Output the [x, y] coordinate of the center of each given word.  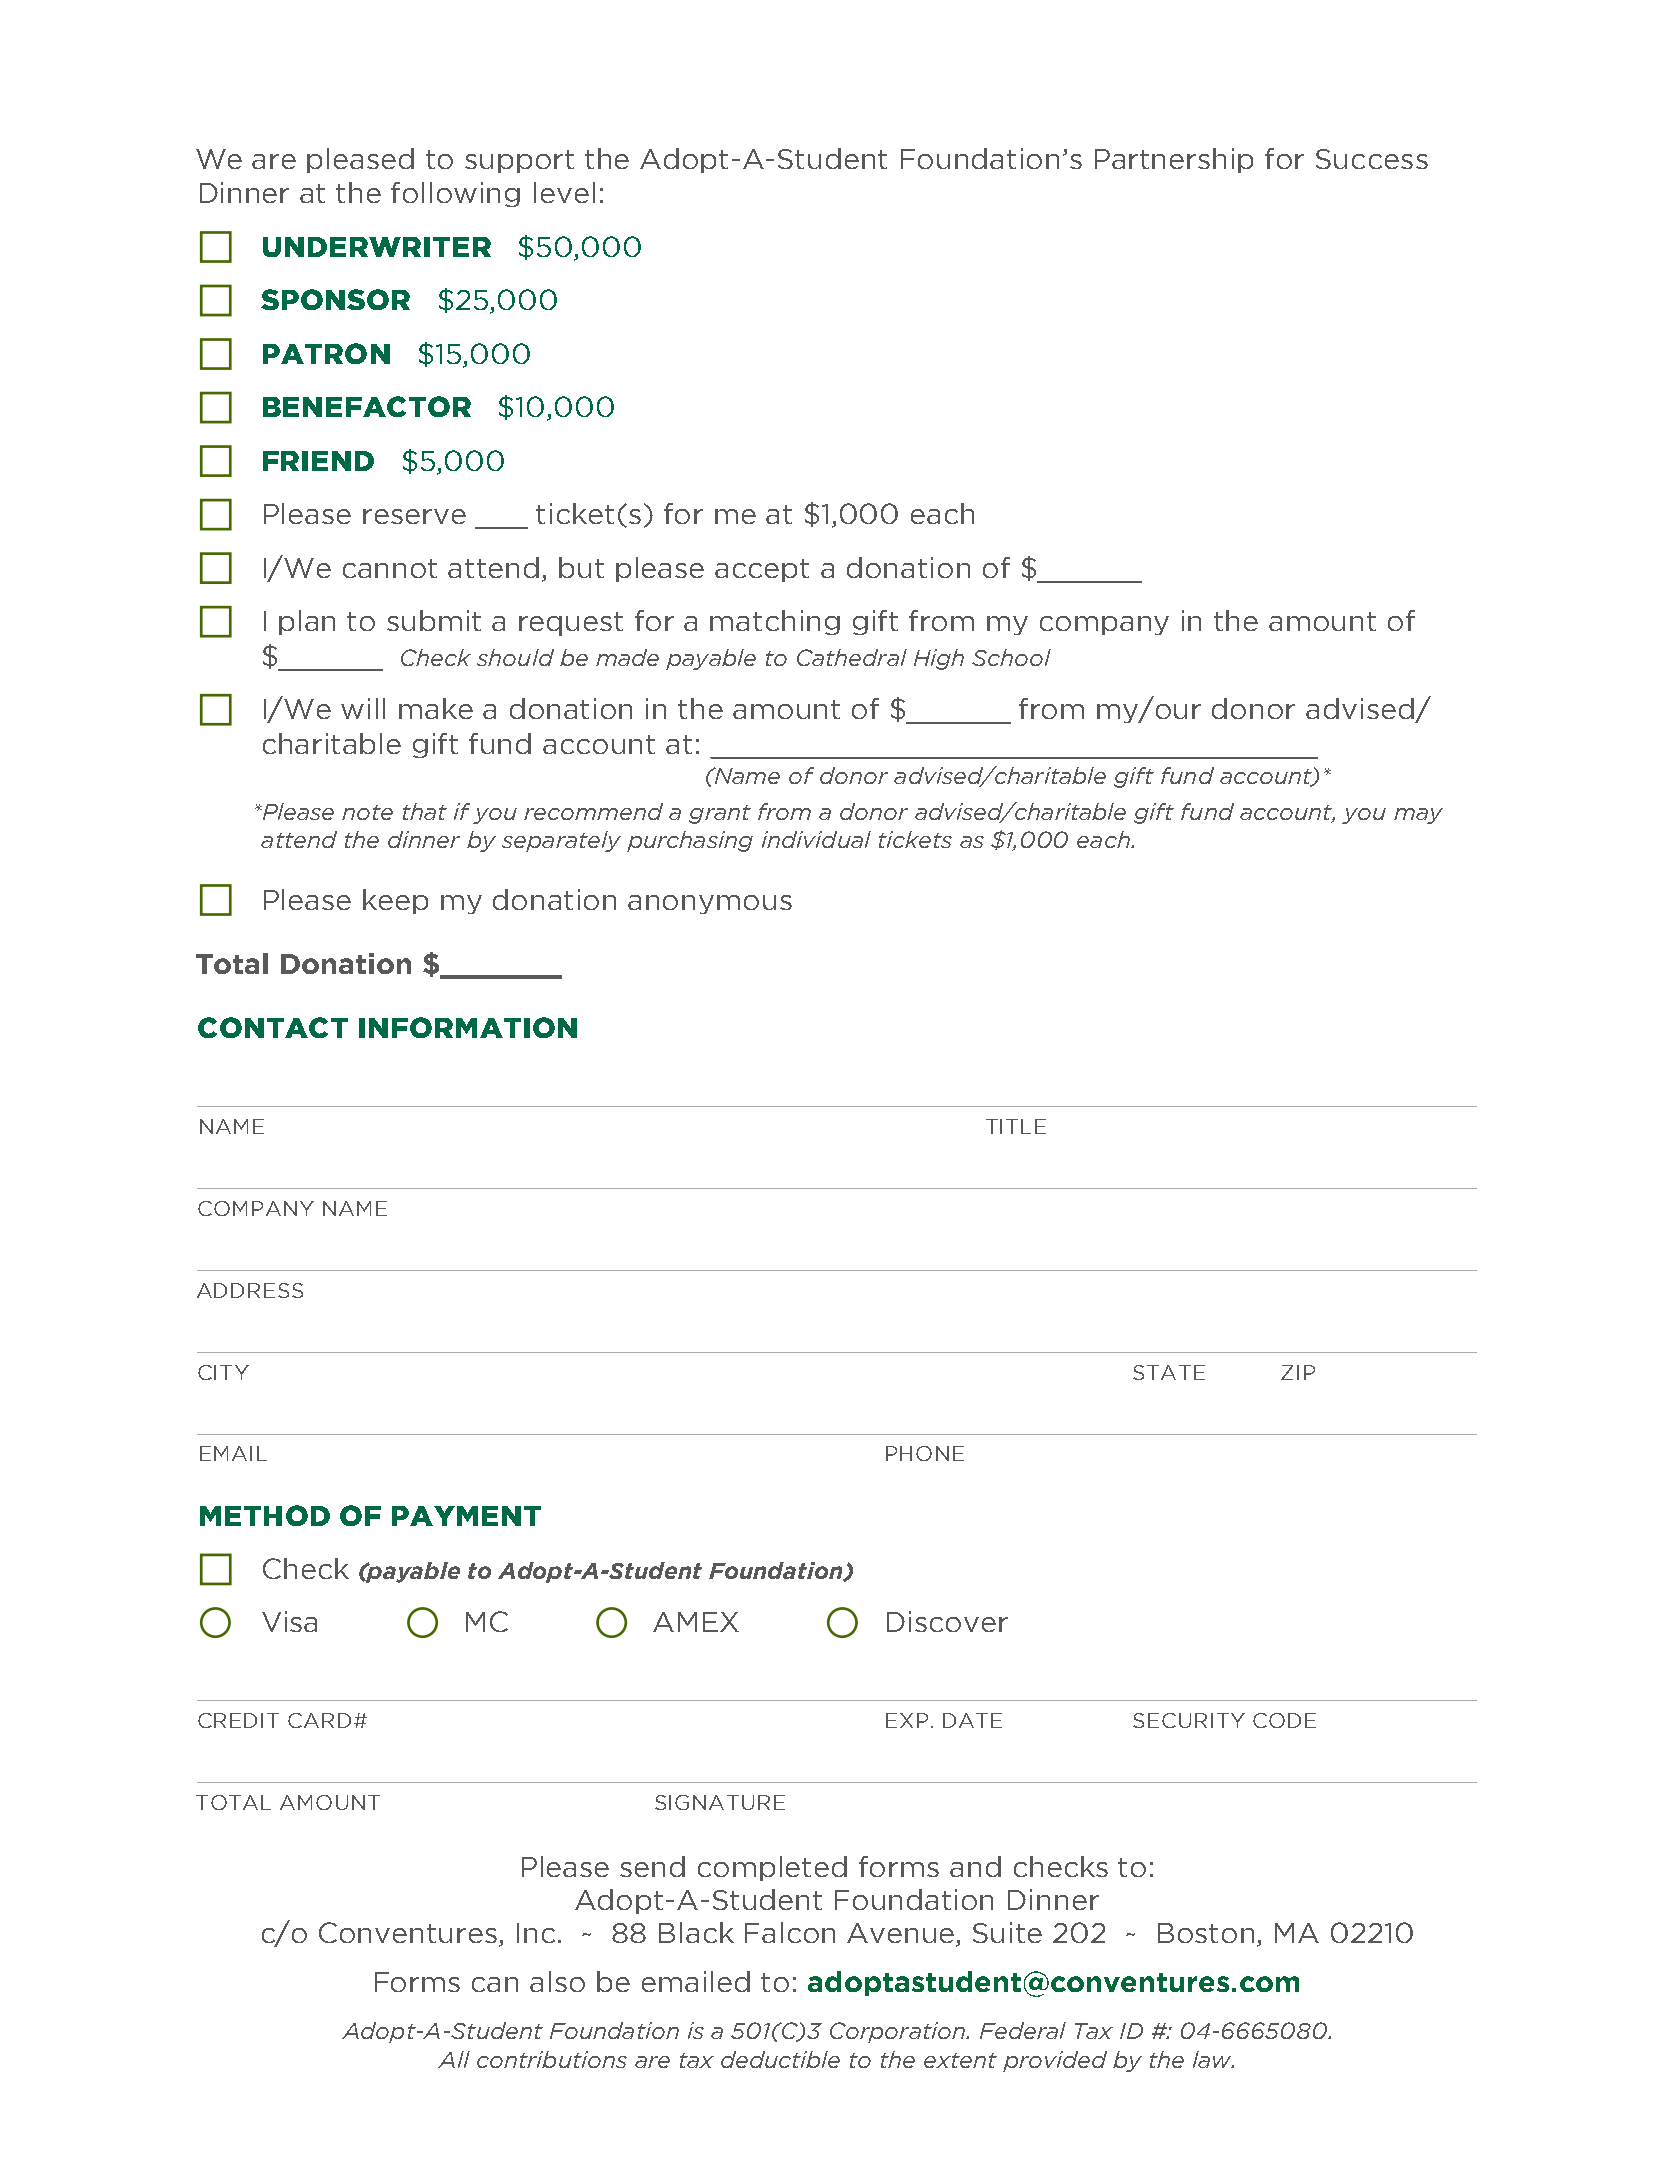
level [564, 192]
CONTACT [273, 1027]
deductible [780, 2059]
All [454, 2059]
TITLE [1016, 1126]
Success [1372, 159]
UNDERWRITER [377, 247]
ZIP [1298, 1372]
